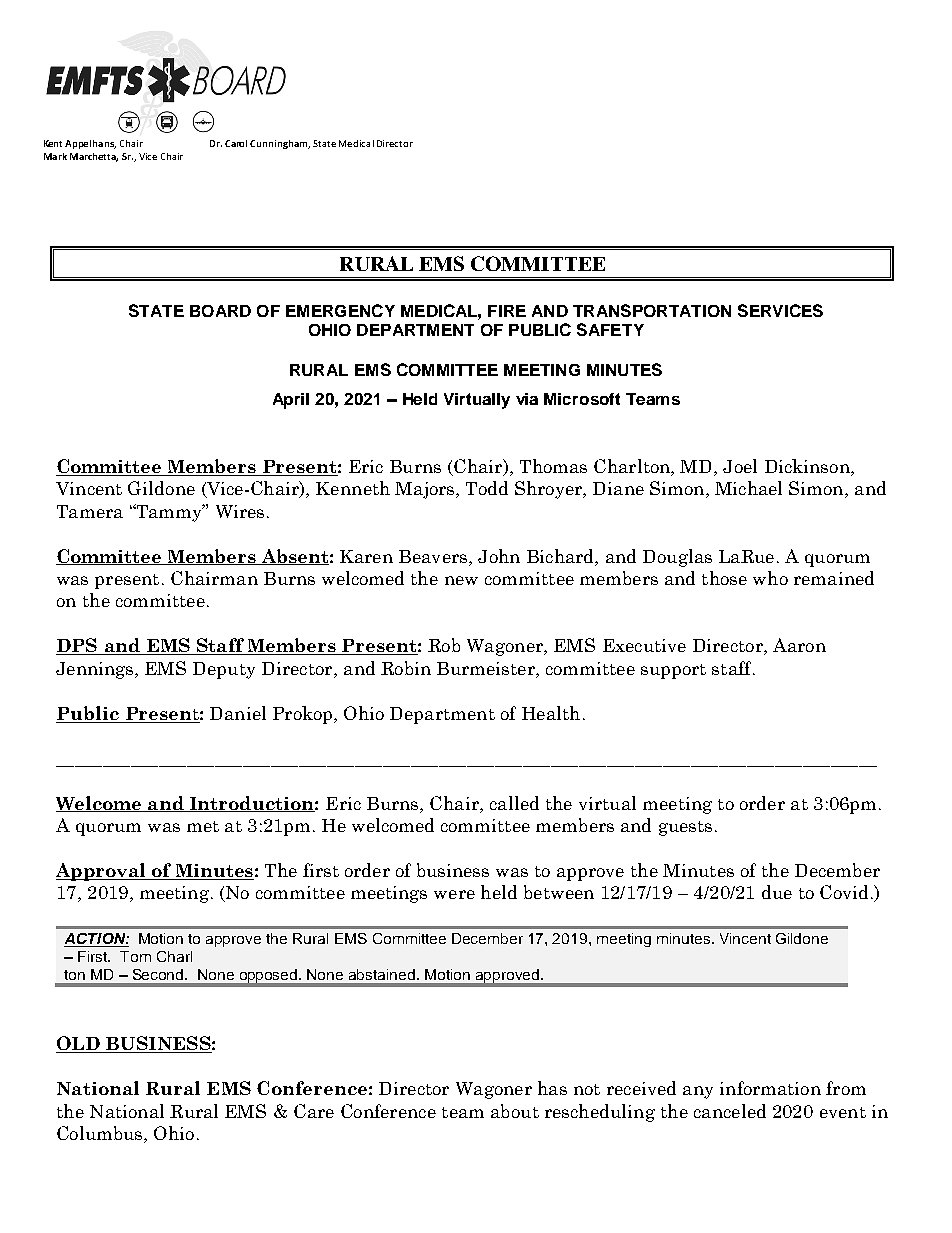 This image has height=1233, width=952. Describe the element at coordinates (280, 144) in the image. I see `Cunningham` at that location.
